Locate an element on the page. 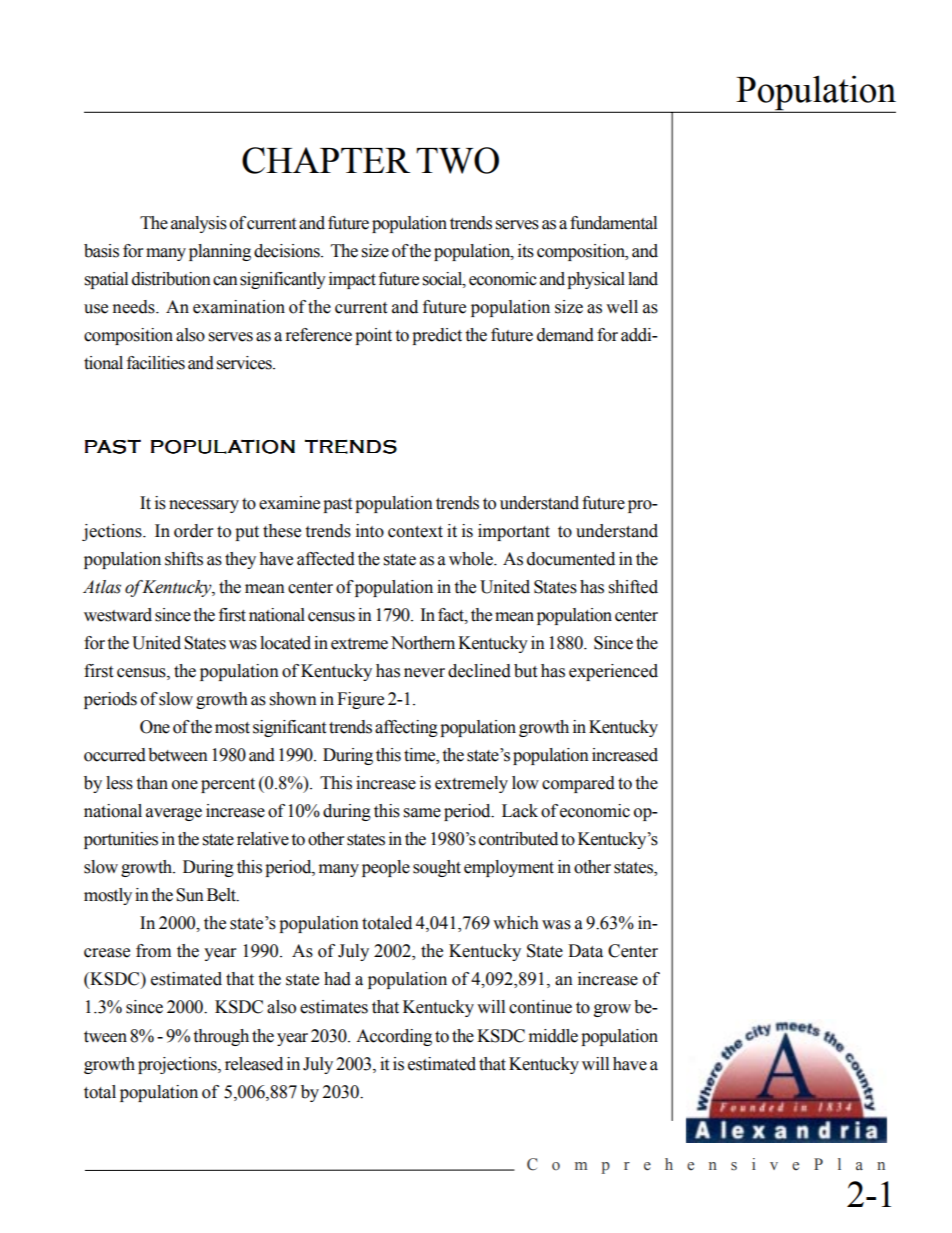 This page has height=1233, width=952. middle is located at coordinates (553, 1036).
